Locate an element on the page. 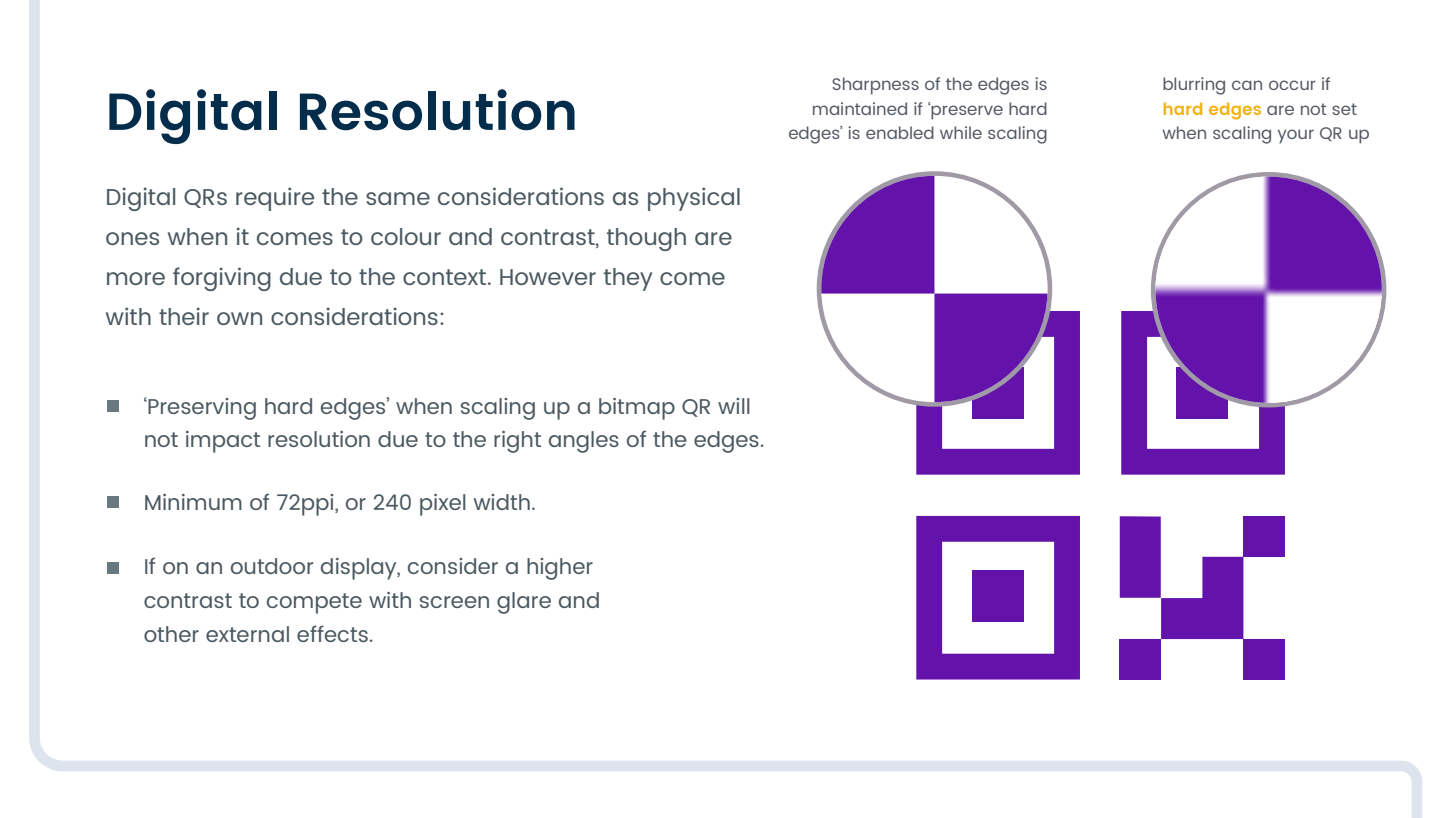 The image size is (1456, 818). blurring is located at coordinates (1194, 86).
